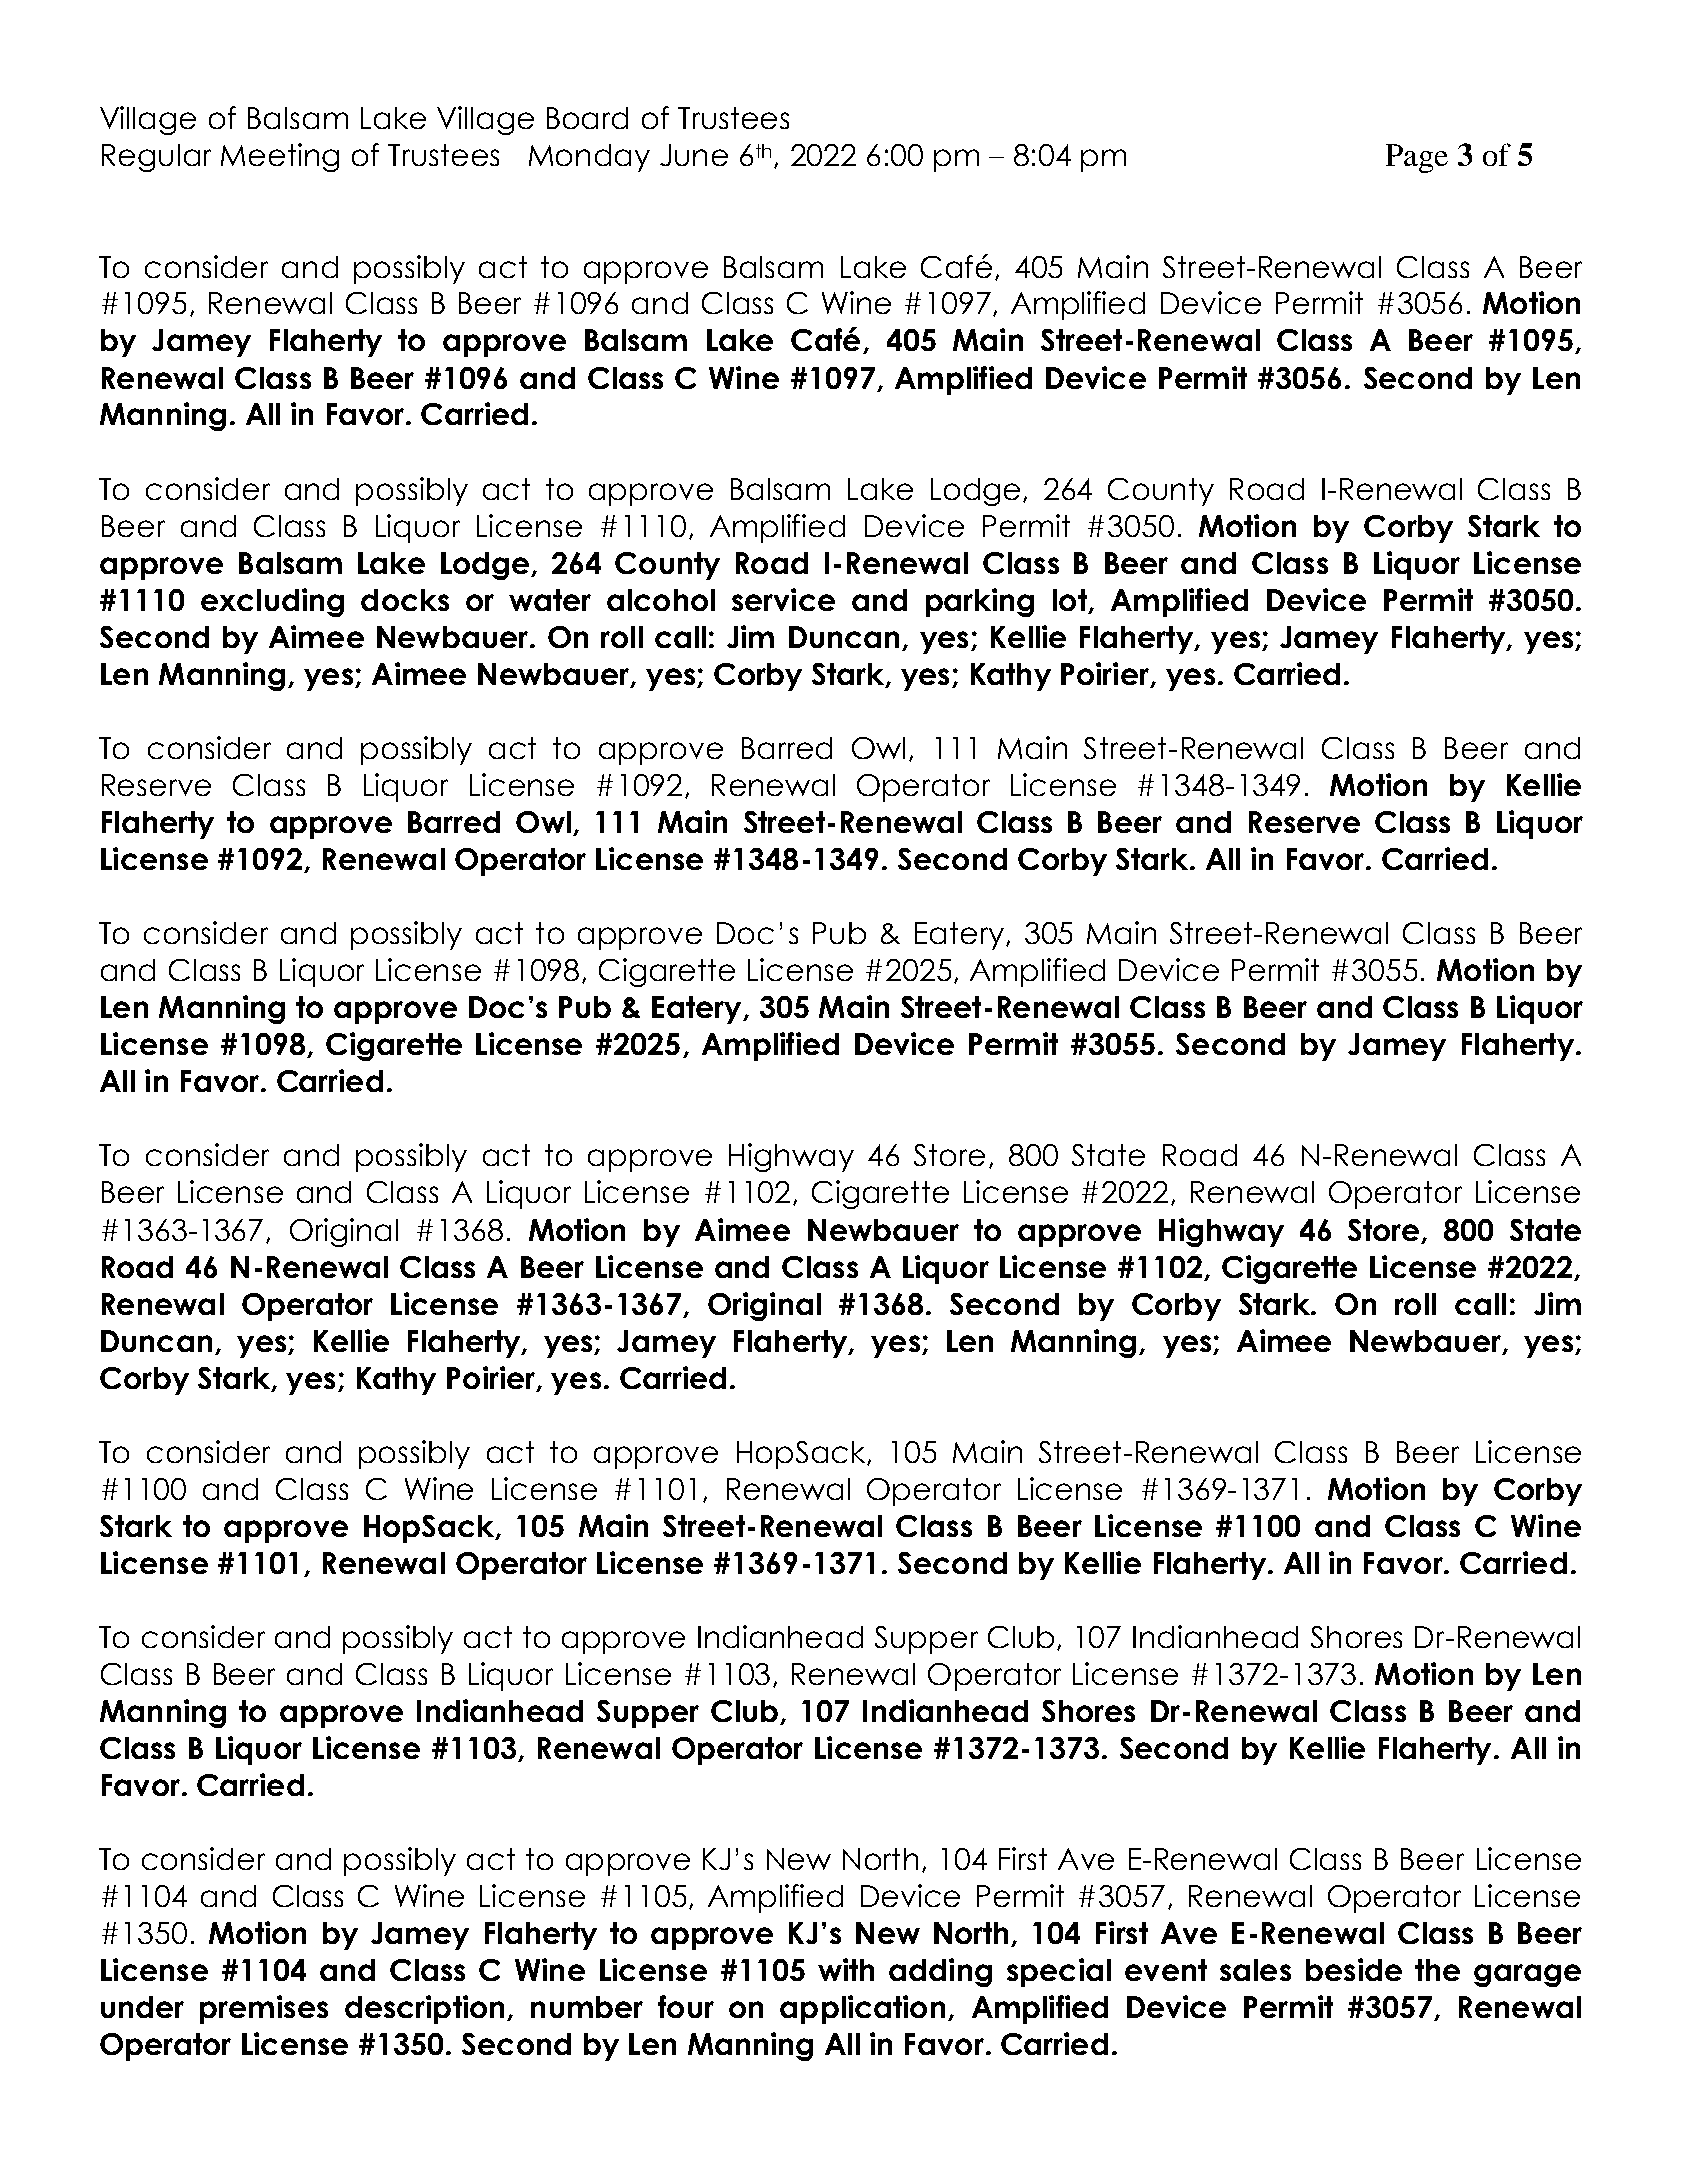  What do you see at coordinates (1071, 601) in the screenshot?
I see `lot` at bounding box center [1071, 601].
